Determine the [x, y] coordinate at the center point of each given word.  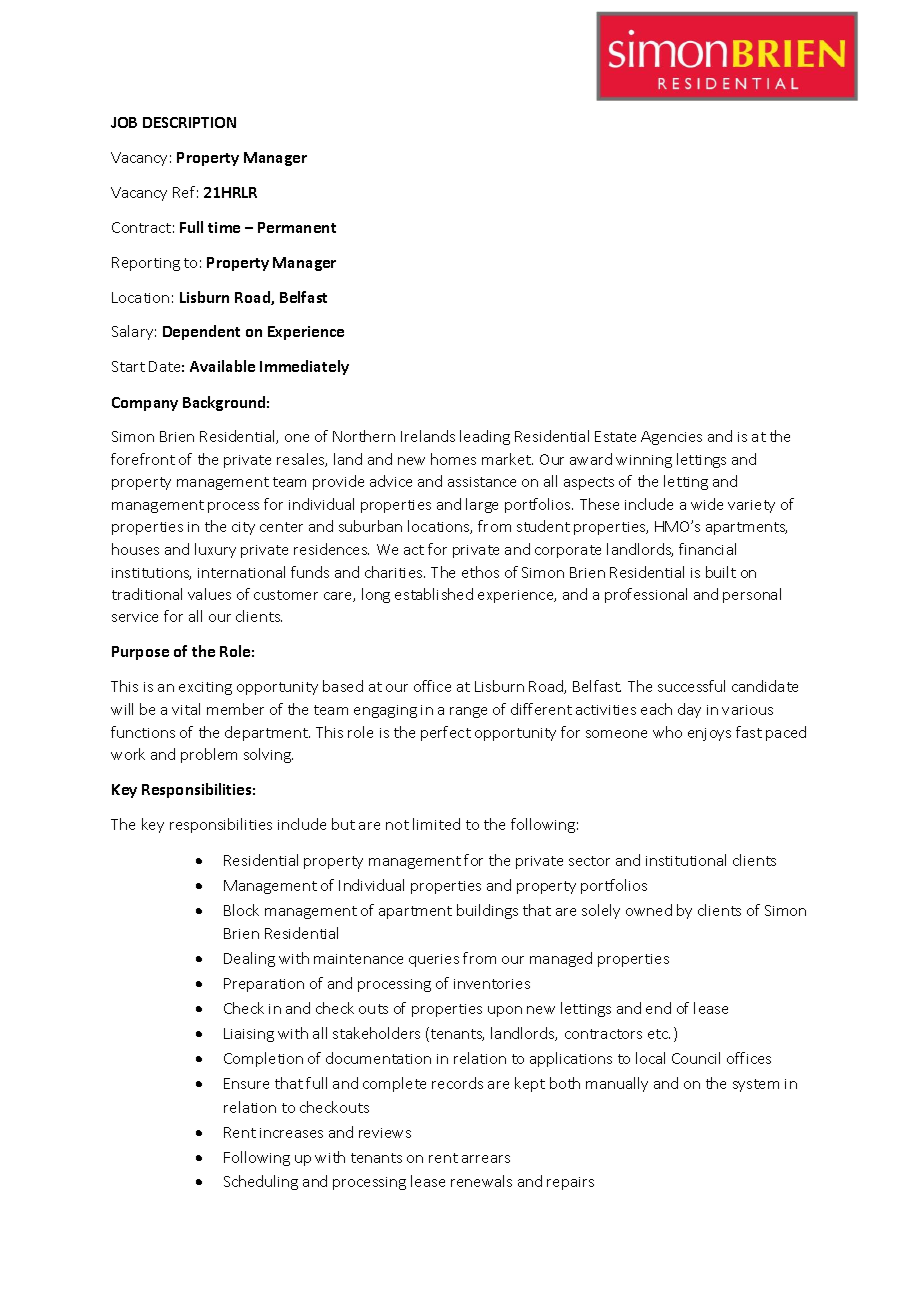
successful [691, 686]
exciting [205, 688]
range [468, 712]
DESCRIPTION [189, 122]
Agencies [671, 438]
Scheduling [261, 1182]
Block [241, 910]
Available [222, 366]
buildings [487, 911]
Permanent [297, 227]
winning [644, 461]
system [756, 1085]
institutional [686, 860]
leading [485, 437]
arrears [486, 1159]
